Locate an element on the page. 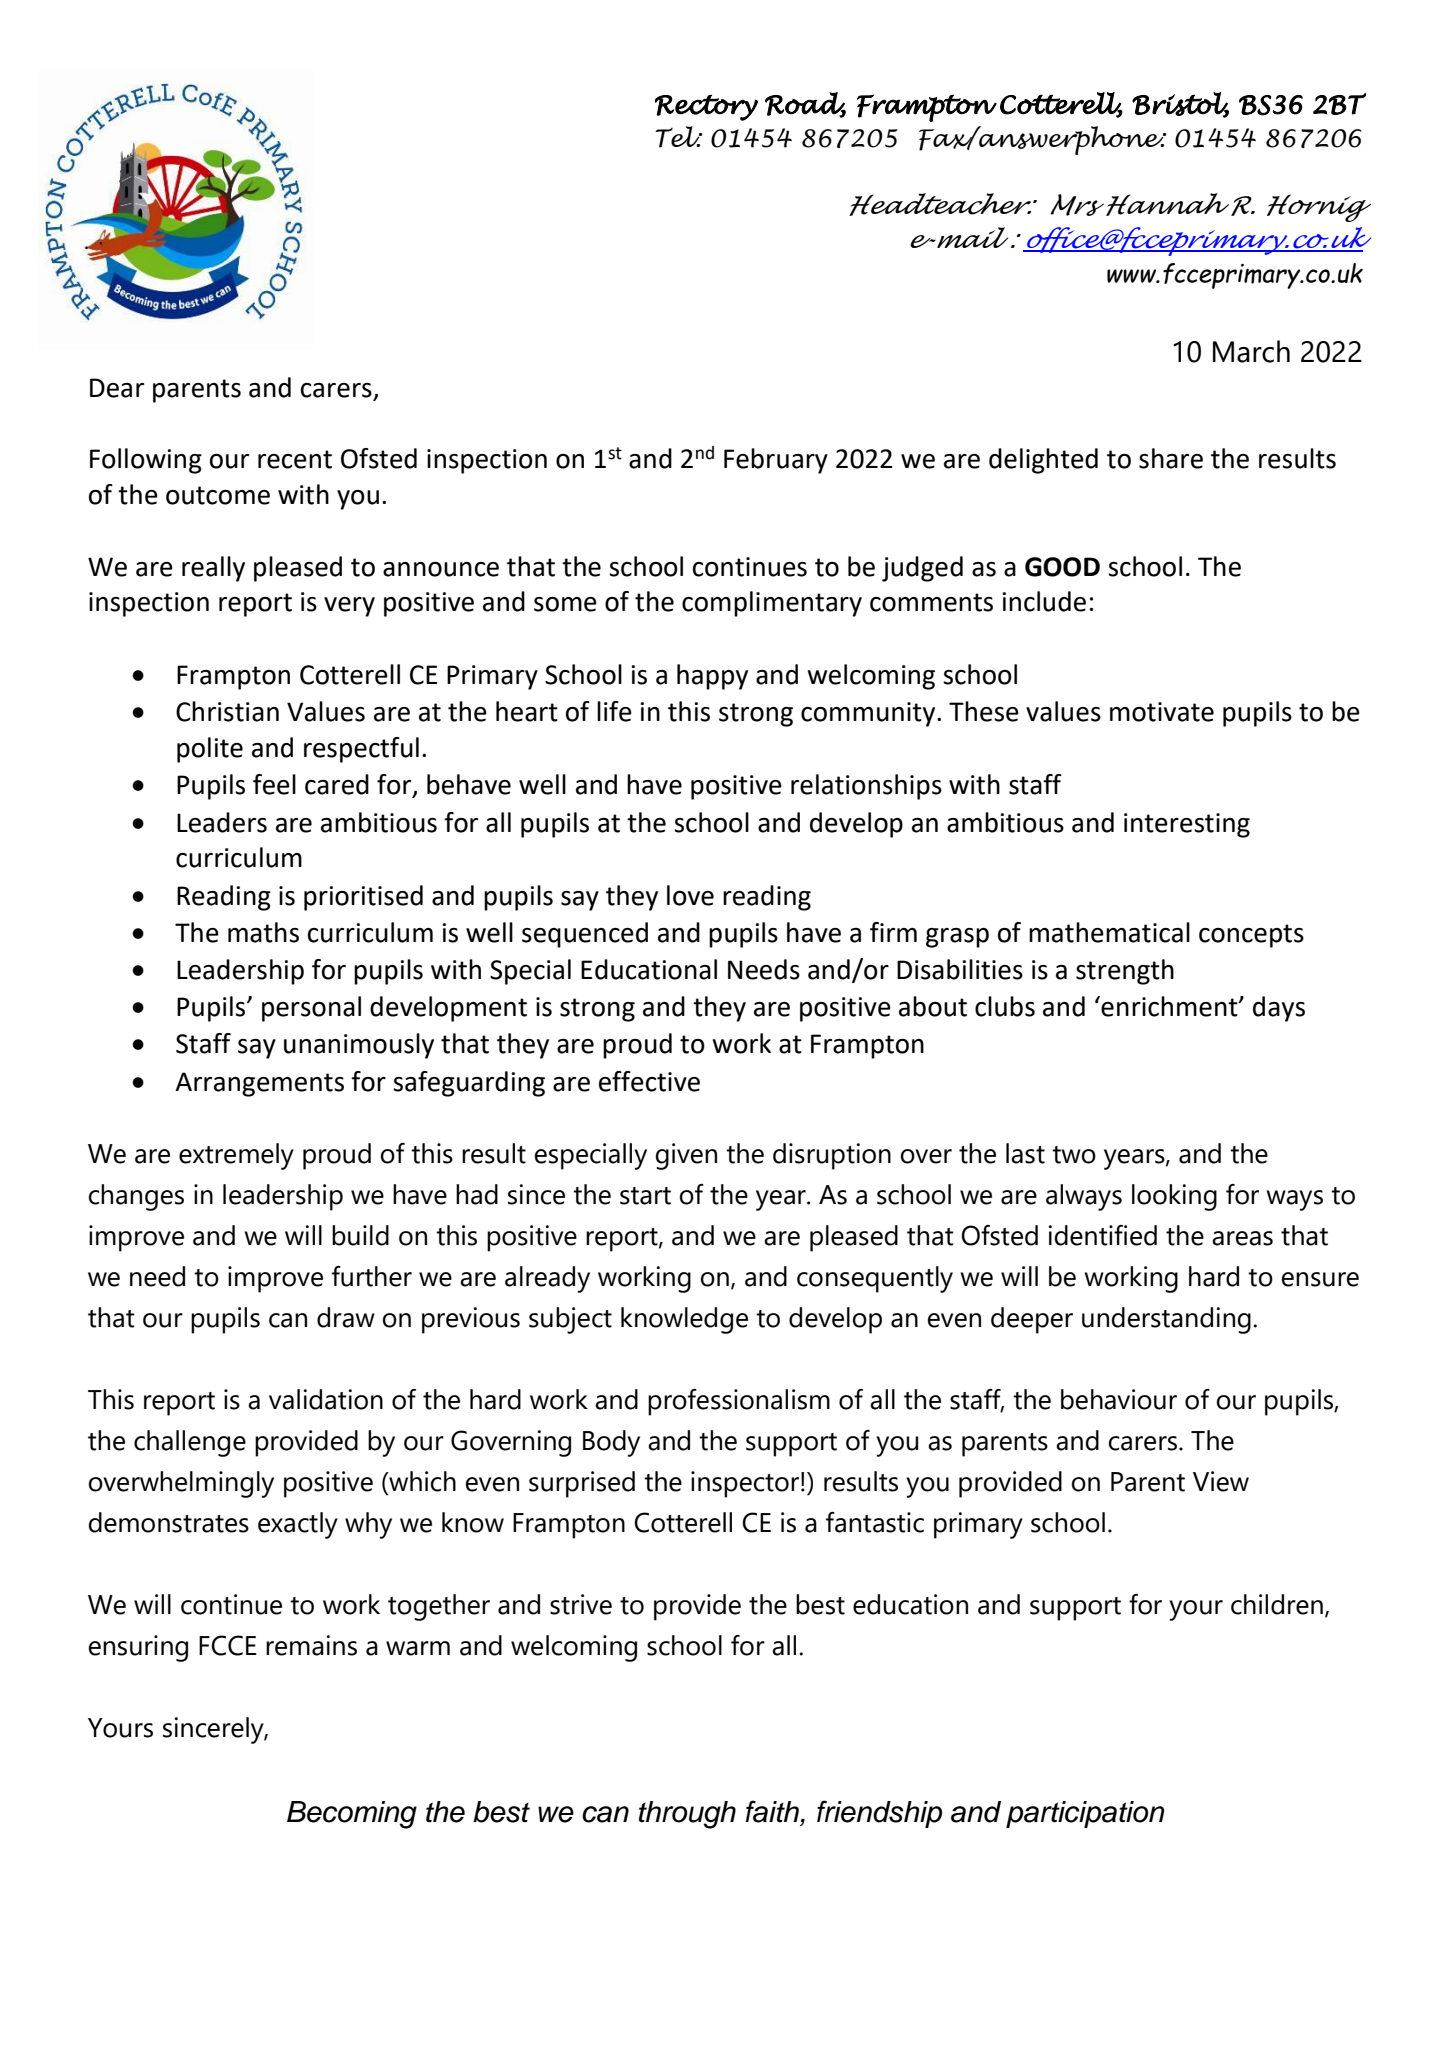 The height and width of the page is (2051, 1450). love is located at coordinates (690, 895).
